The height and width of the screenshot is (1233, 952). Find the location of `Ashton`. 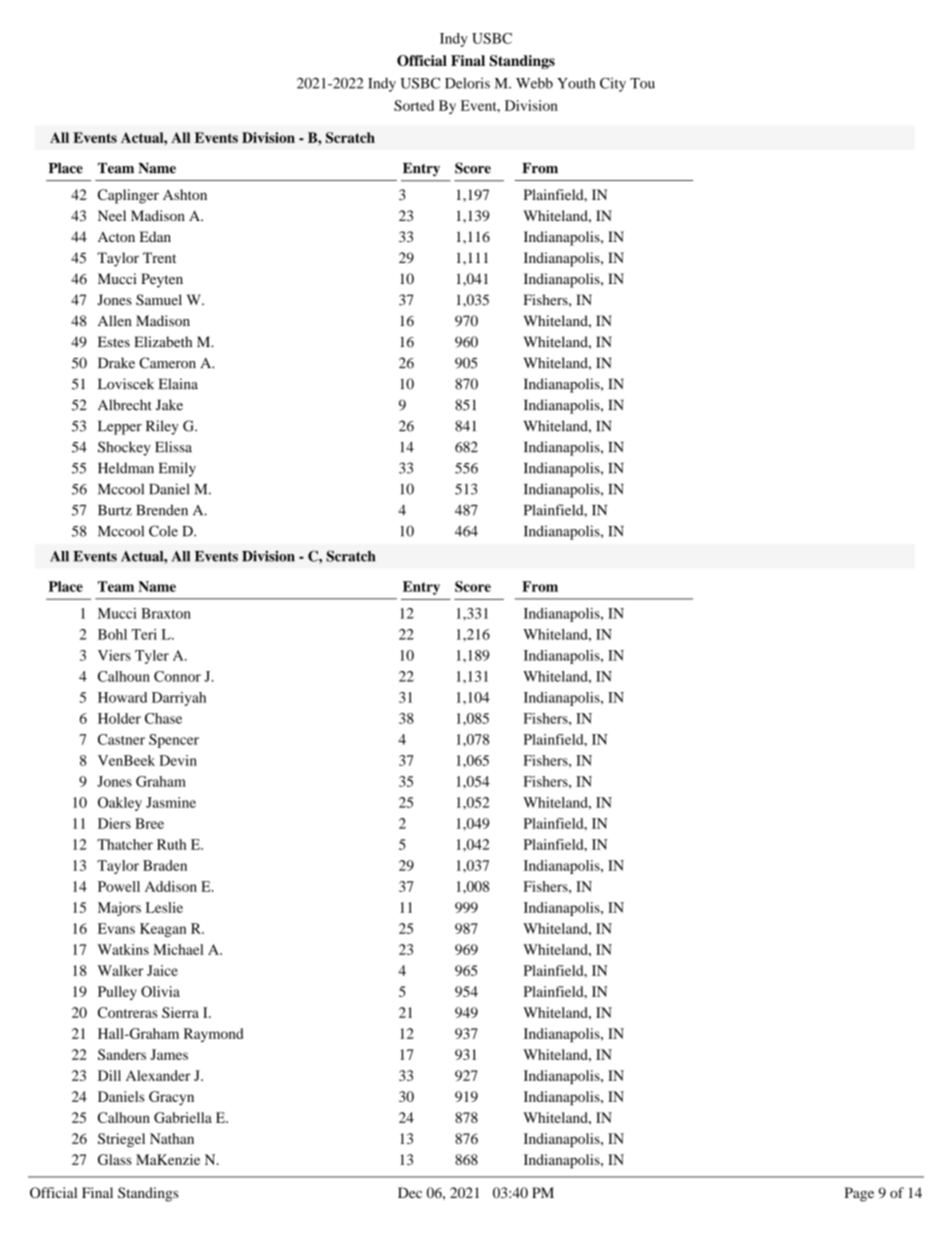

Ashton is located at coordinates (185, 194).
